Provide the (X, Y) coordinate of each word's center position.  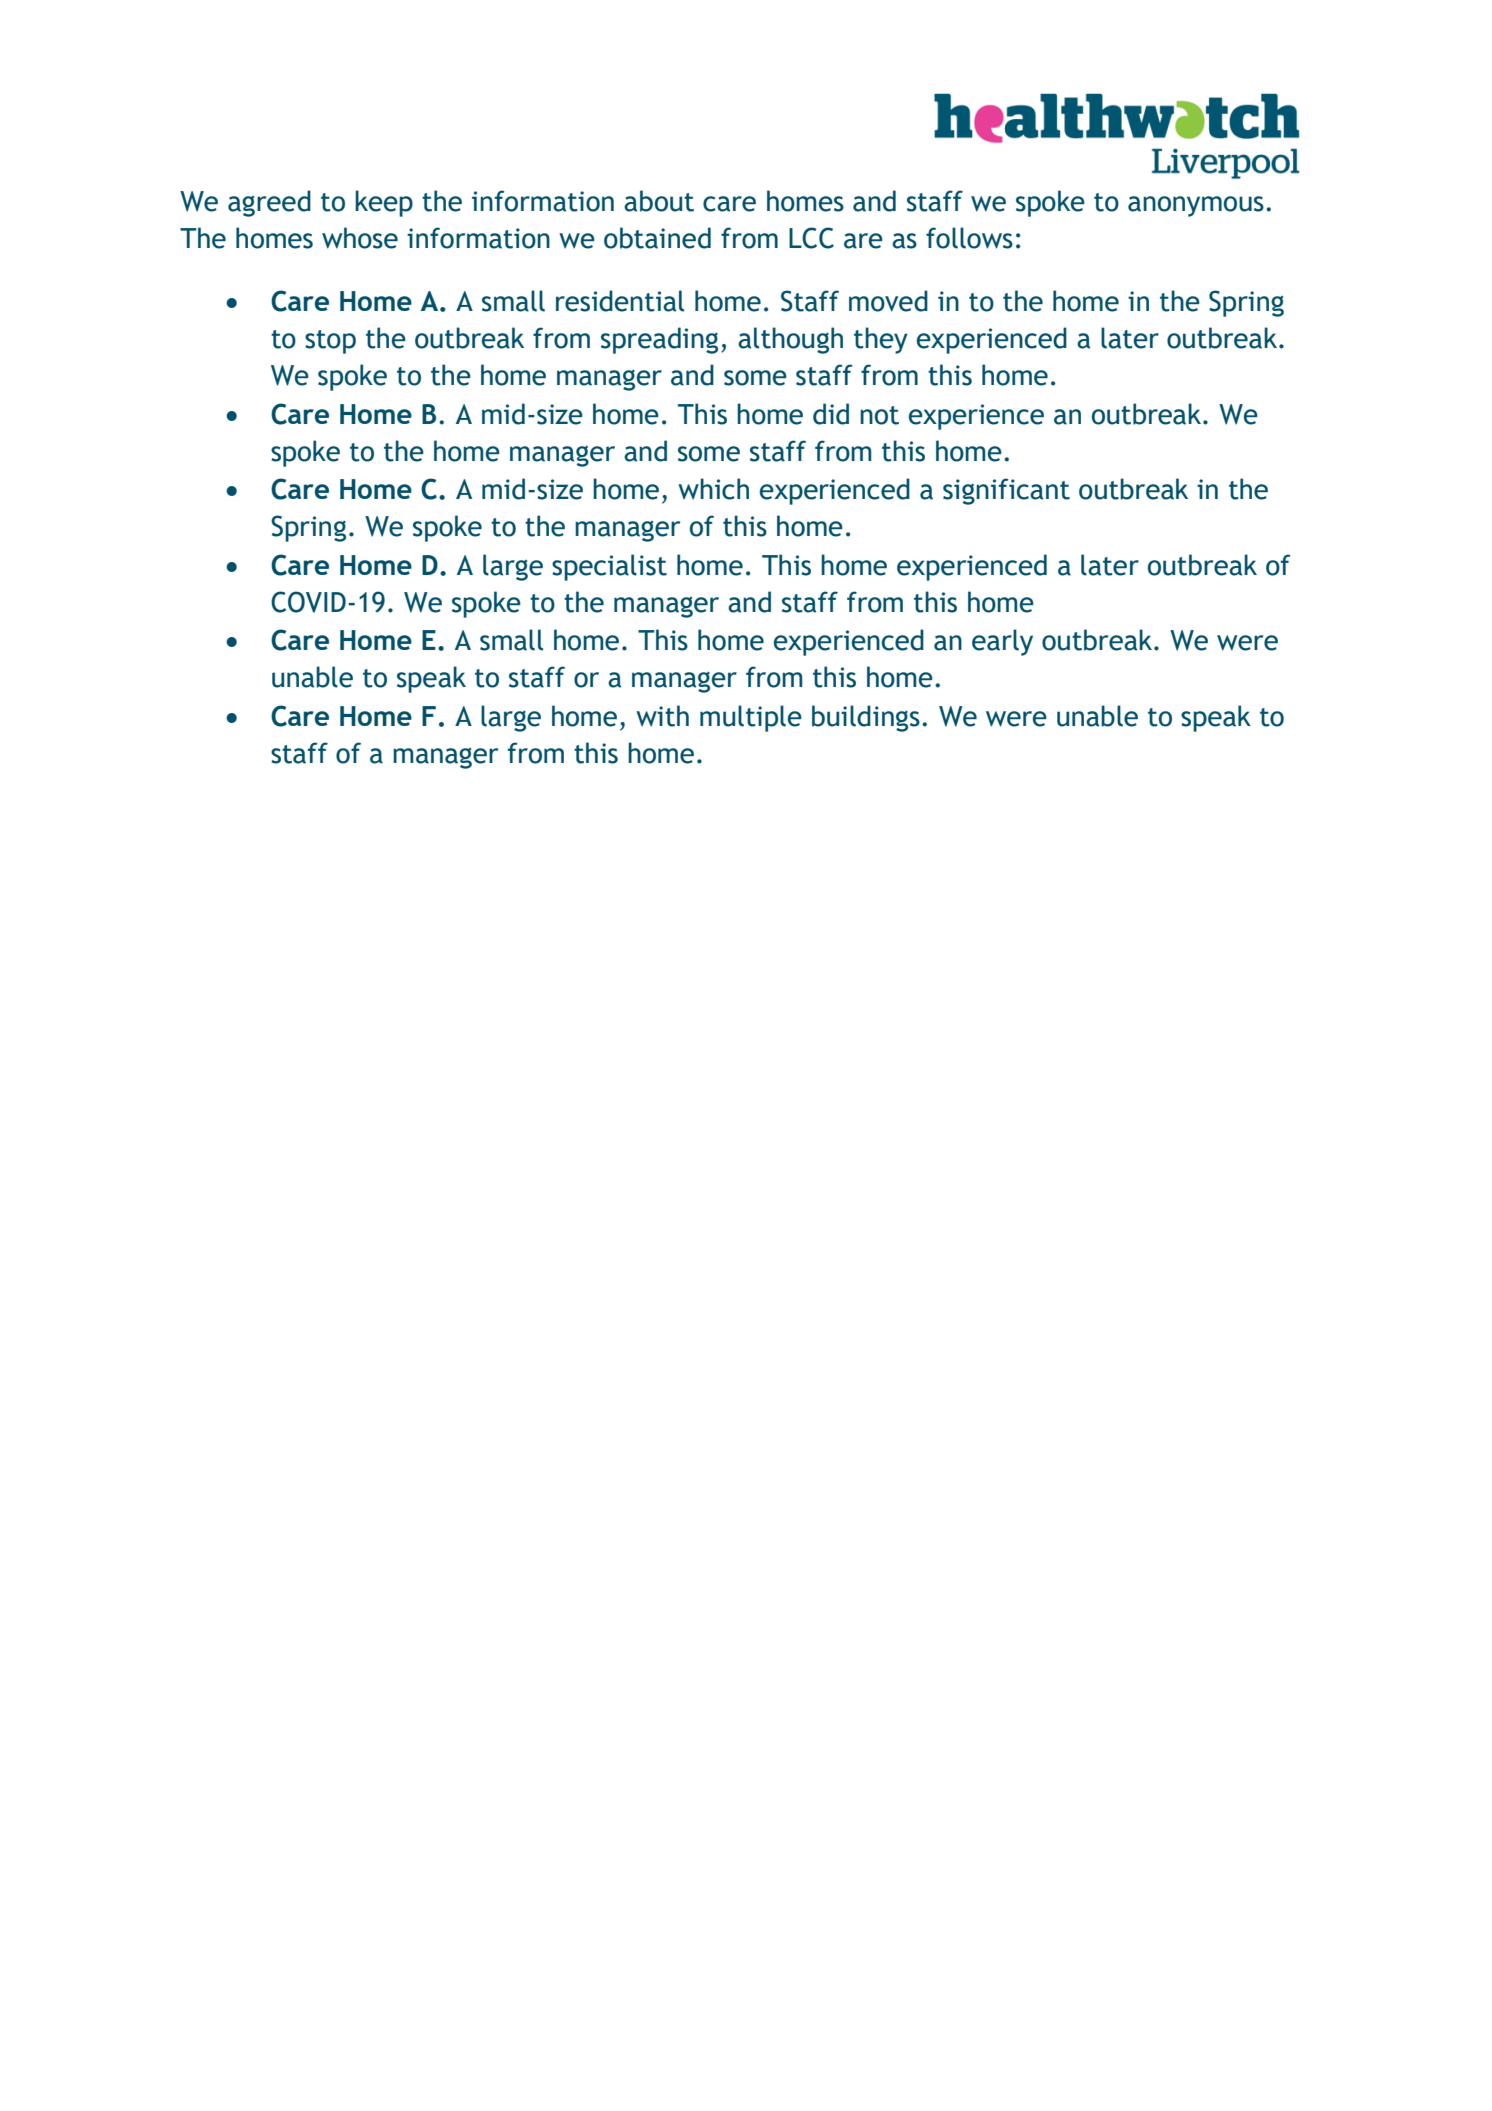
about (659, 201)
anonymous (1196, 206)
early (1002, 642)
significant (1006, 491)
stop (330, 342)
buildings (866, 718)
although (790, 340)
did (831, 414)
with (662, 716)
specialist (609, 567)
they (881, 340)
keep (384, 203)
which (713, 489)
